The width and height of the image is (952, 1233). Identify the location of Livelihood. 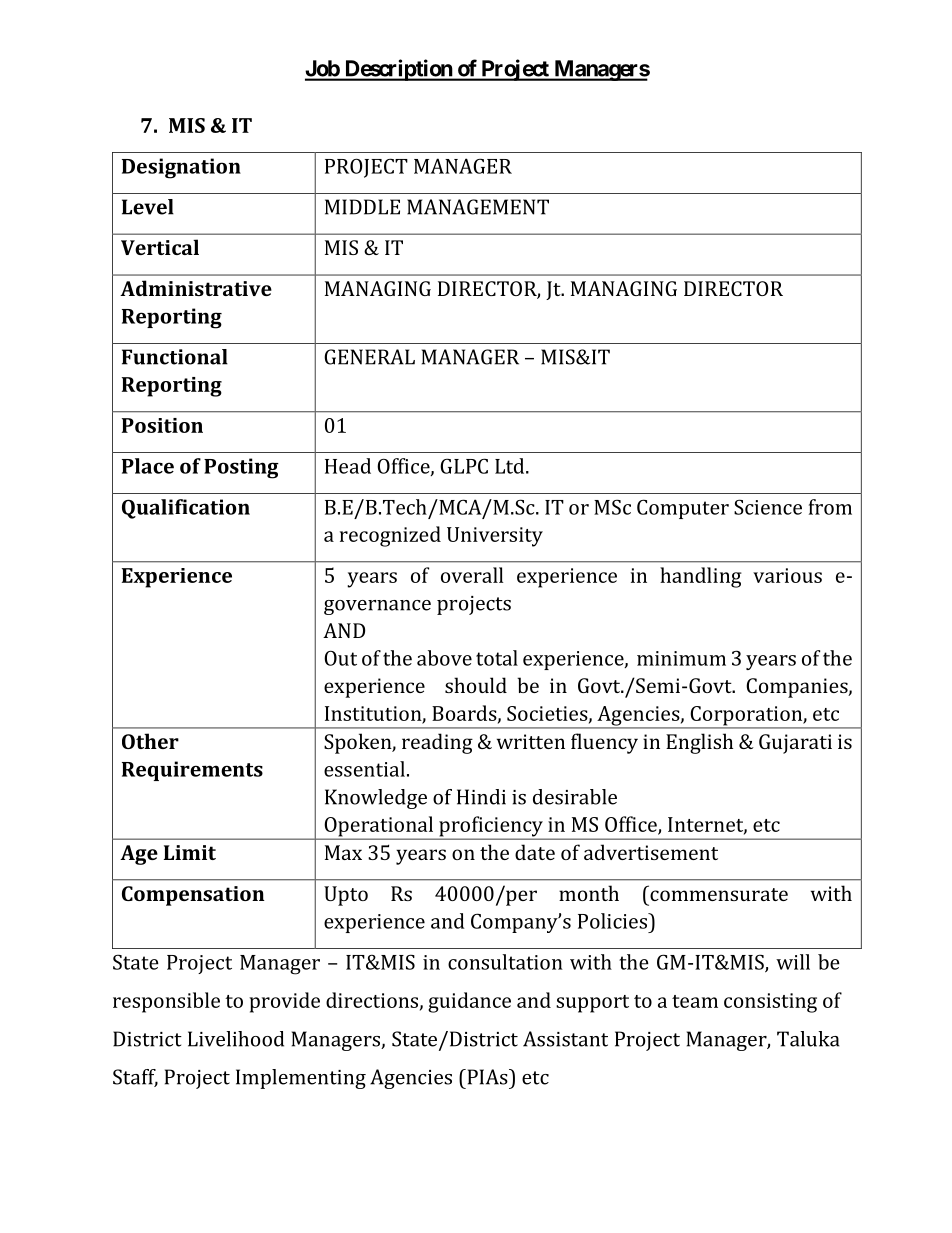
(236, 1039).
